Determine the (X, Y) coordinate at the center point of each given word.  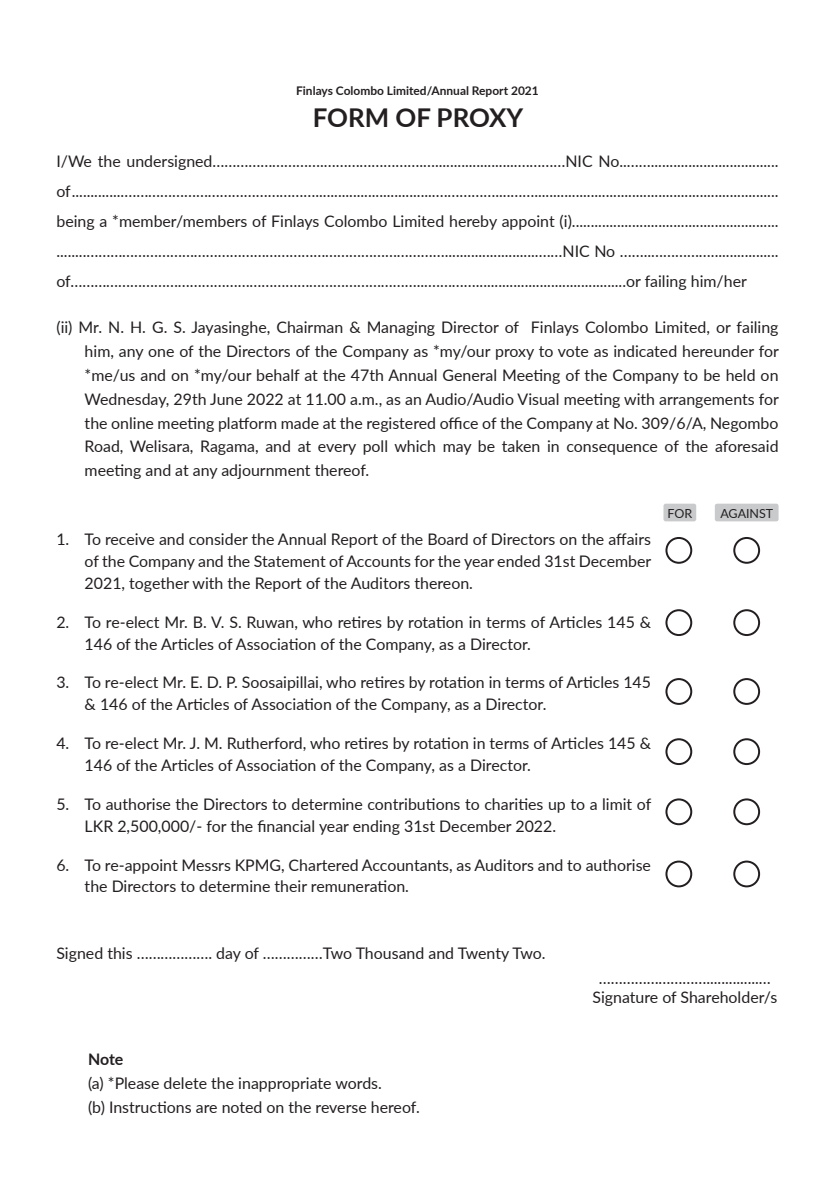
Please (137, 1083)
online (132, 423)
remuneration (359, 886)
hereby (473, 222)
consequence (612, 449)
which (414, 446)
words (357, 1083)
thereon (442, 583)
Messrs (206, 865)
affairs (630, 539)
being (75, 222)
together (159, 584)
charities (514, 804)
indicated (645, 351)
